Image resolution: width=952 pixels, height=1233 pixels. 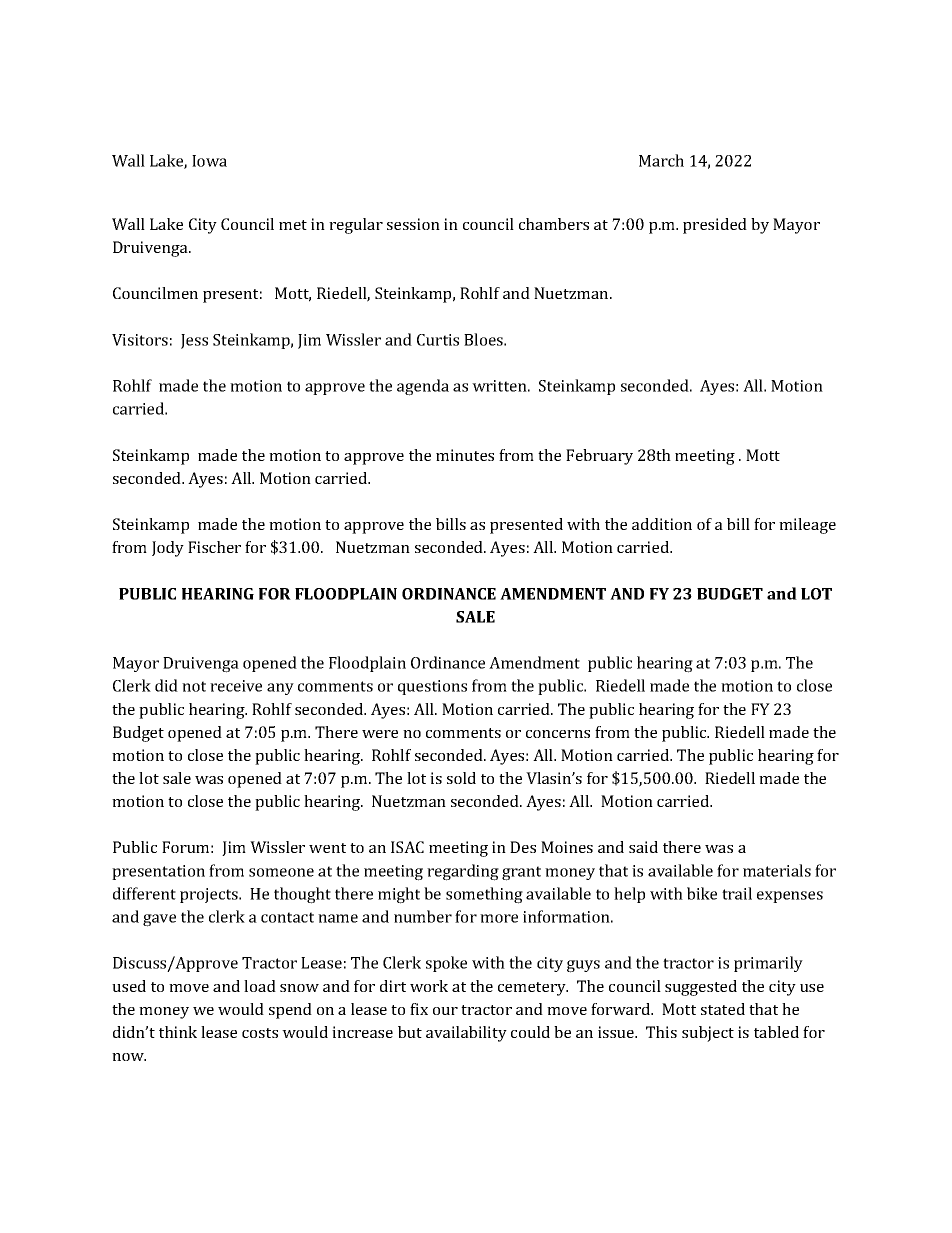 What do you see at coordinates (209, 161) in the document?
I see `Iowa` at bounding box center [209, 161].
